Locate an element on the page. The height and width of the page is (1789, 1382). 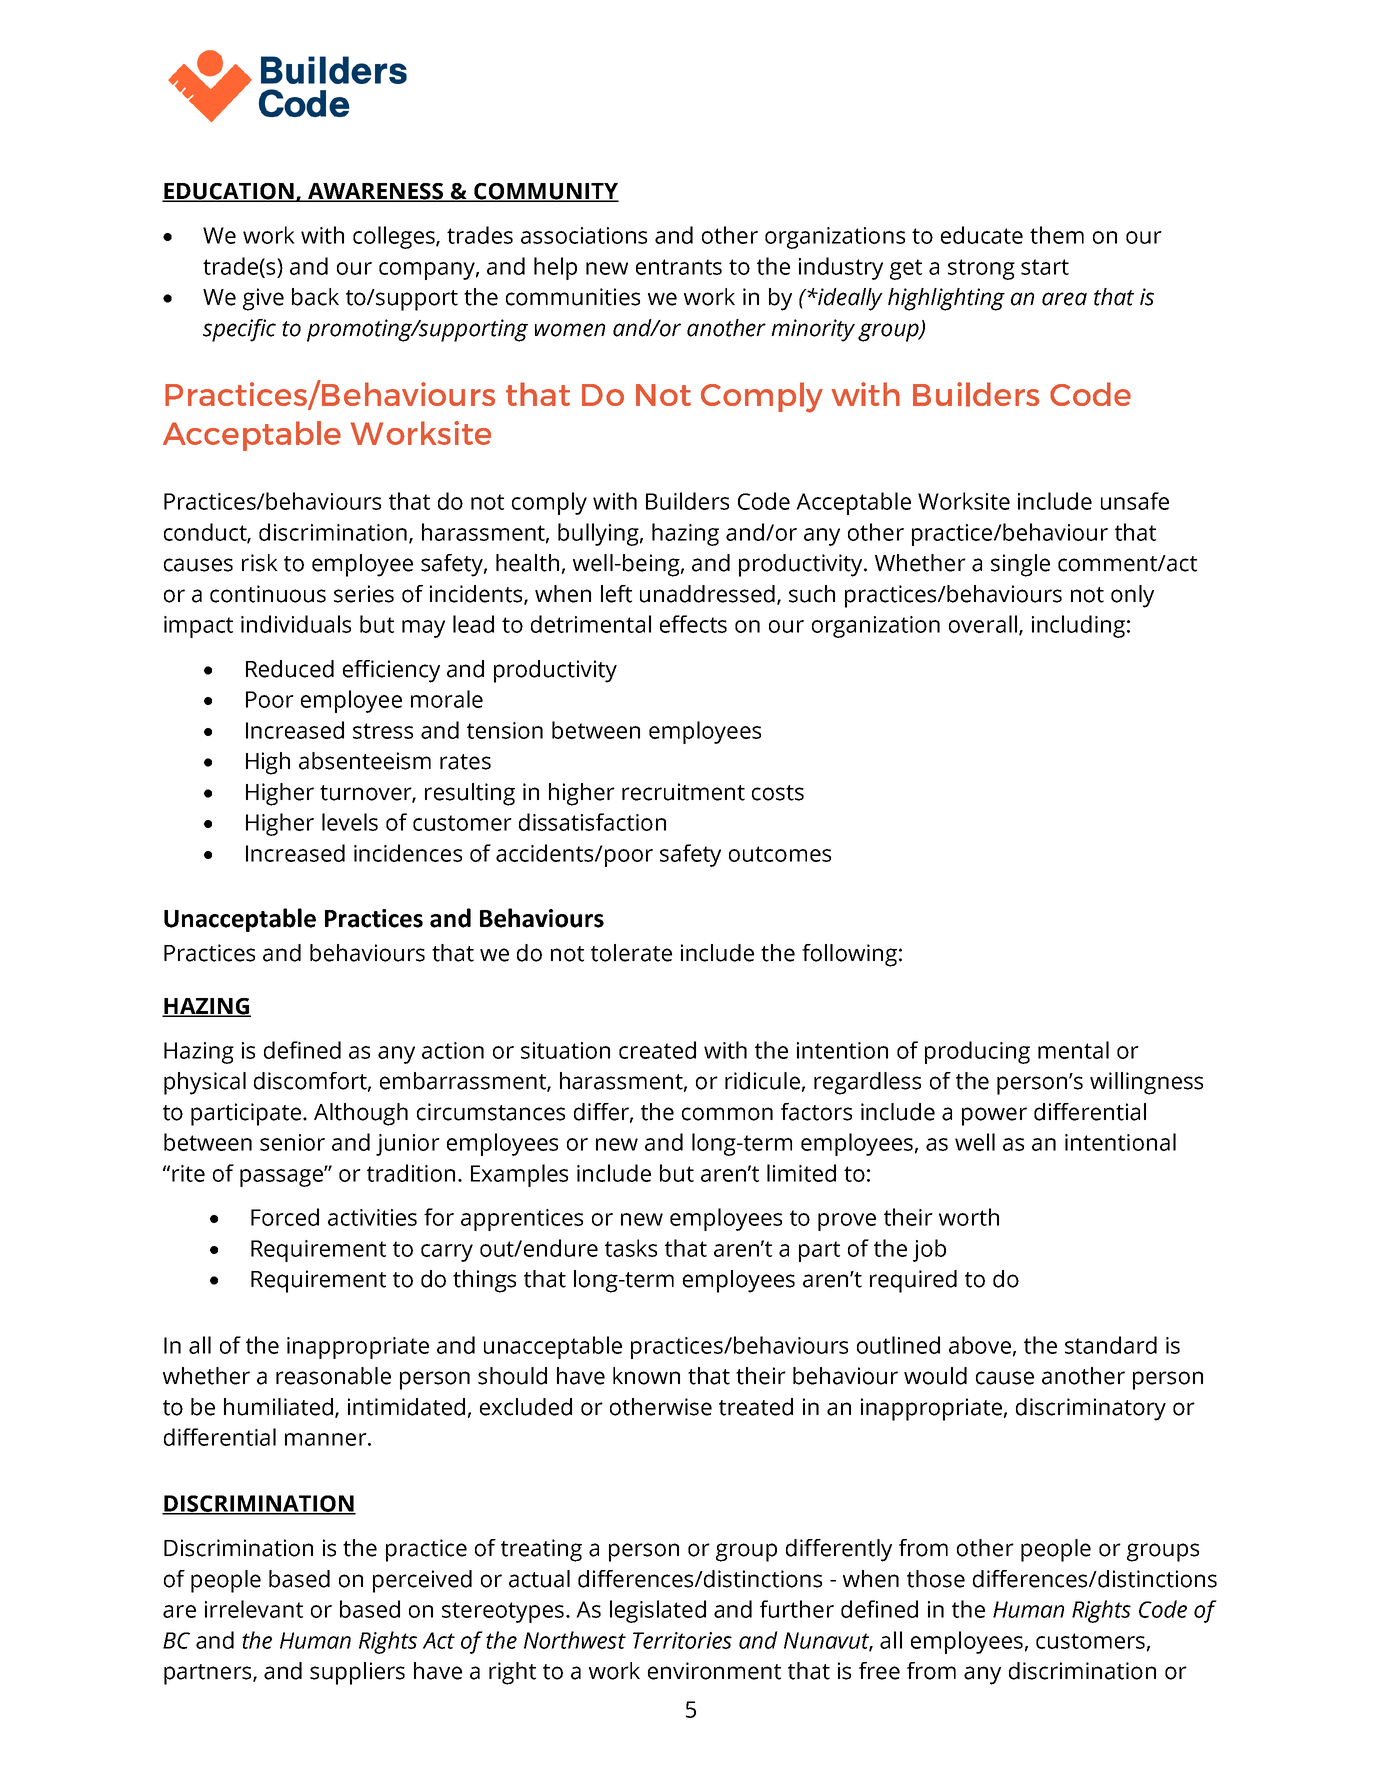
incidences is located at coordinates (408, 853).
